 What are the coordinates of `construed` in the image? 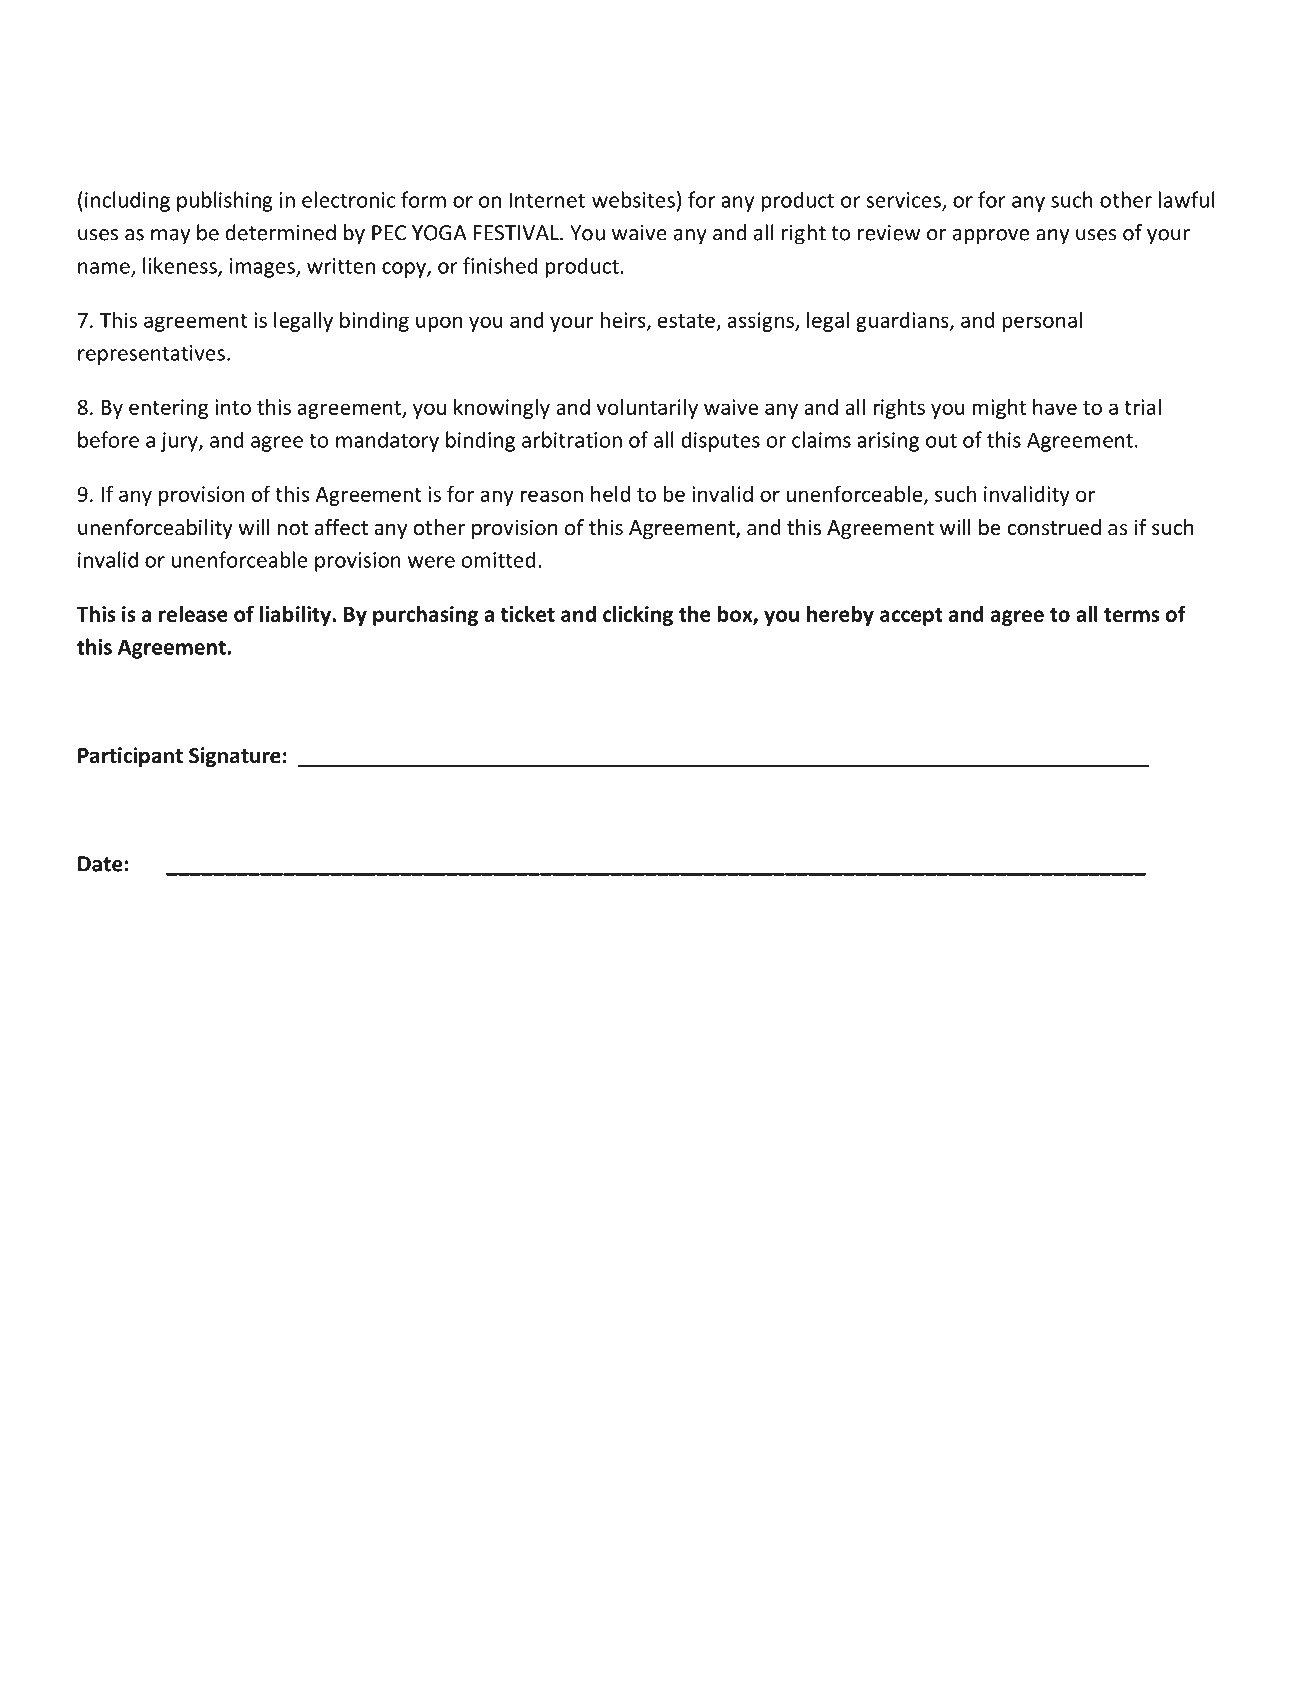 It's located at (1054, 527).
